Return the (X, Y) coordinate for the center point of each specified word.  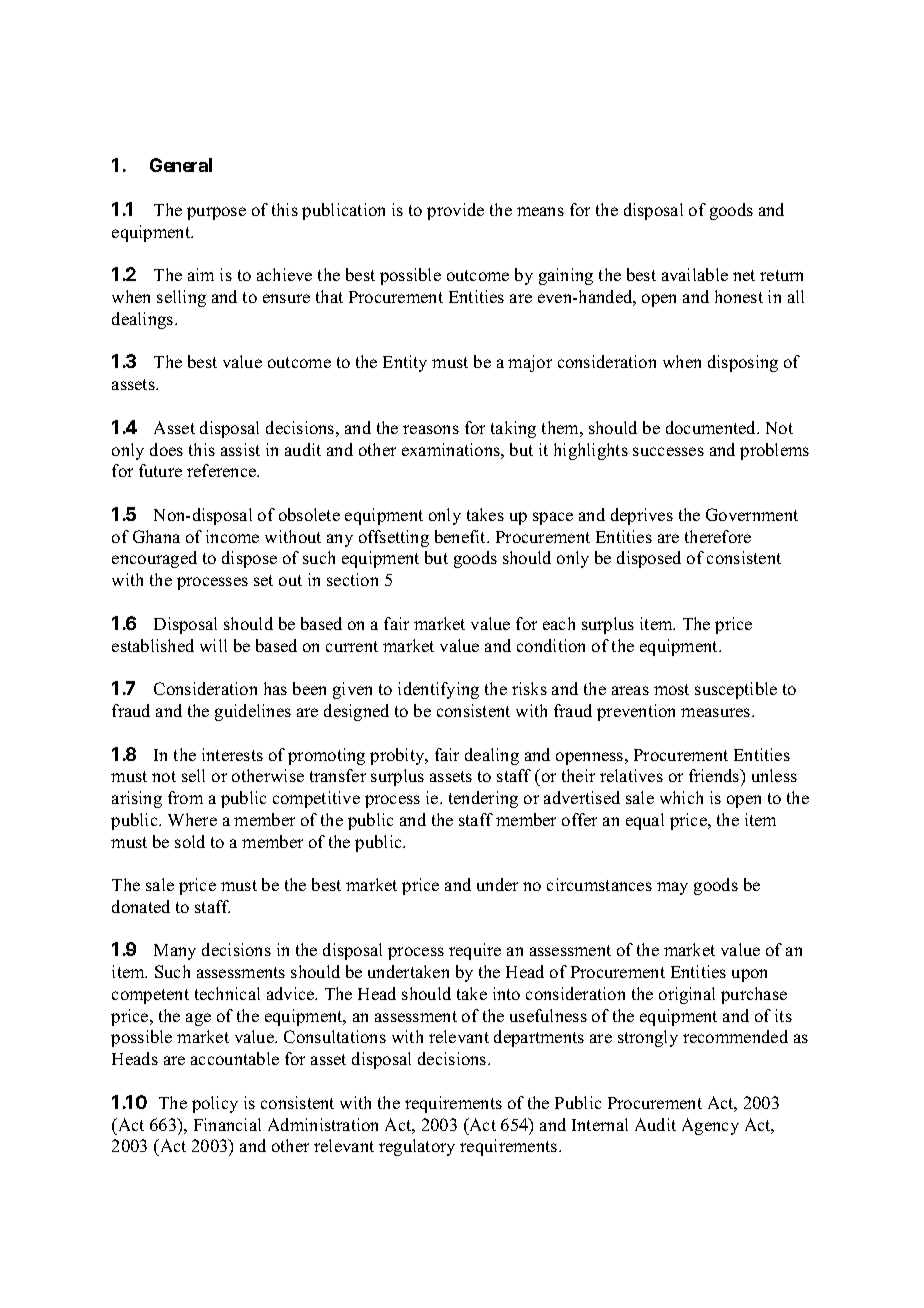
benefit (462, 536)
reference (223, 470)
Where (192, 819)
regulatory (417, 1147)
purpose (216, 213)
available (695, 274)
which (681, 797)
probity (398, 756)
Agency (710, 1126)
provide (455, 211)
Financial (227, 1124)
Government (752, 514)
